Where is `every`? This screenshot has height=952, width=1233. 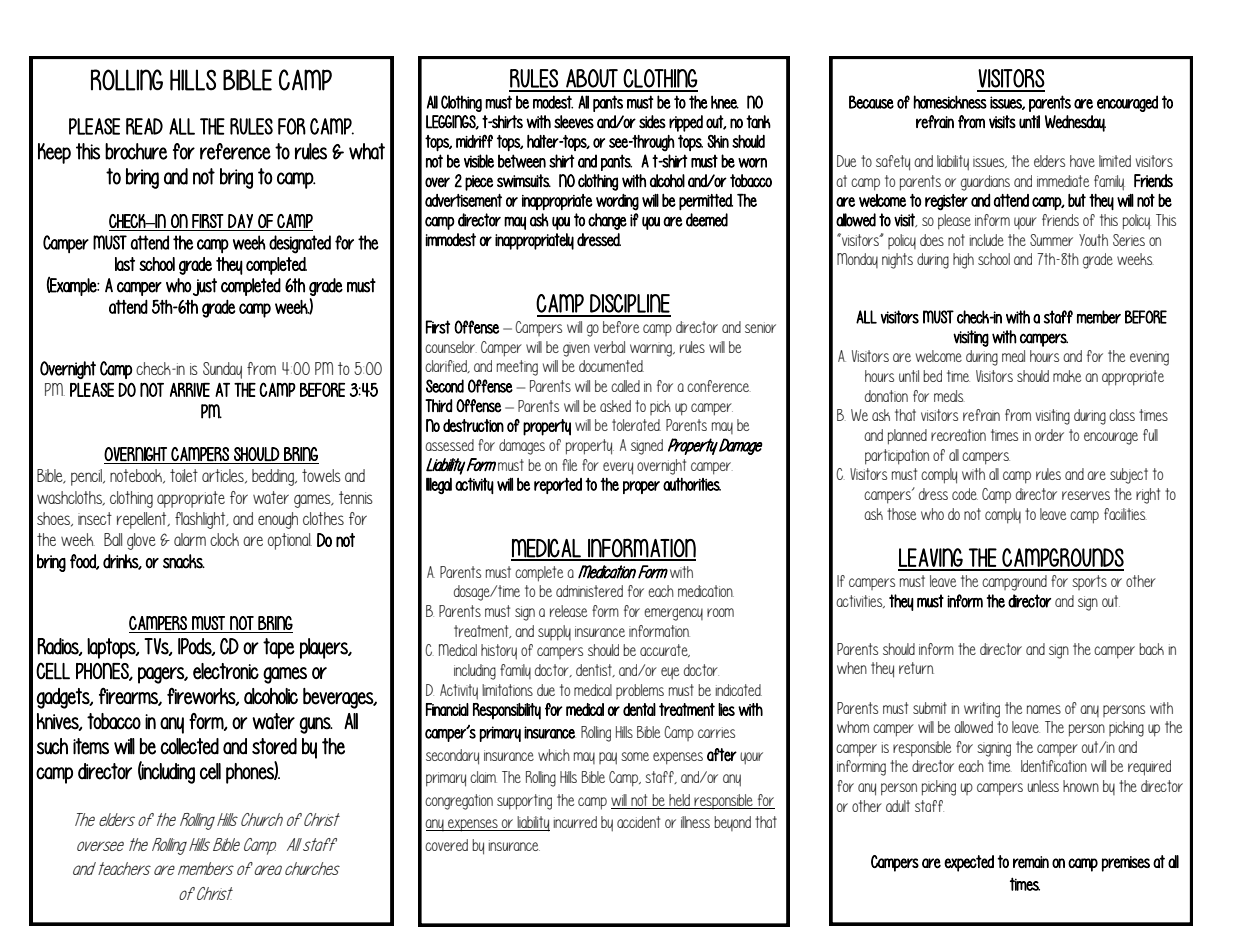 every is located at coordinates (618, 468).
